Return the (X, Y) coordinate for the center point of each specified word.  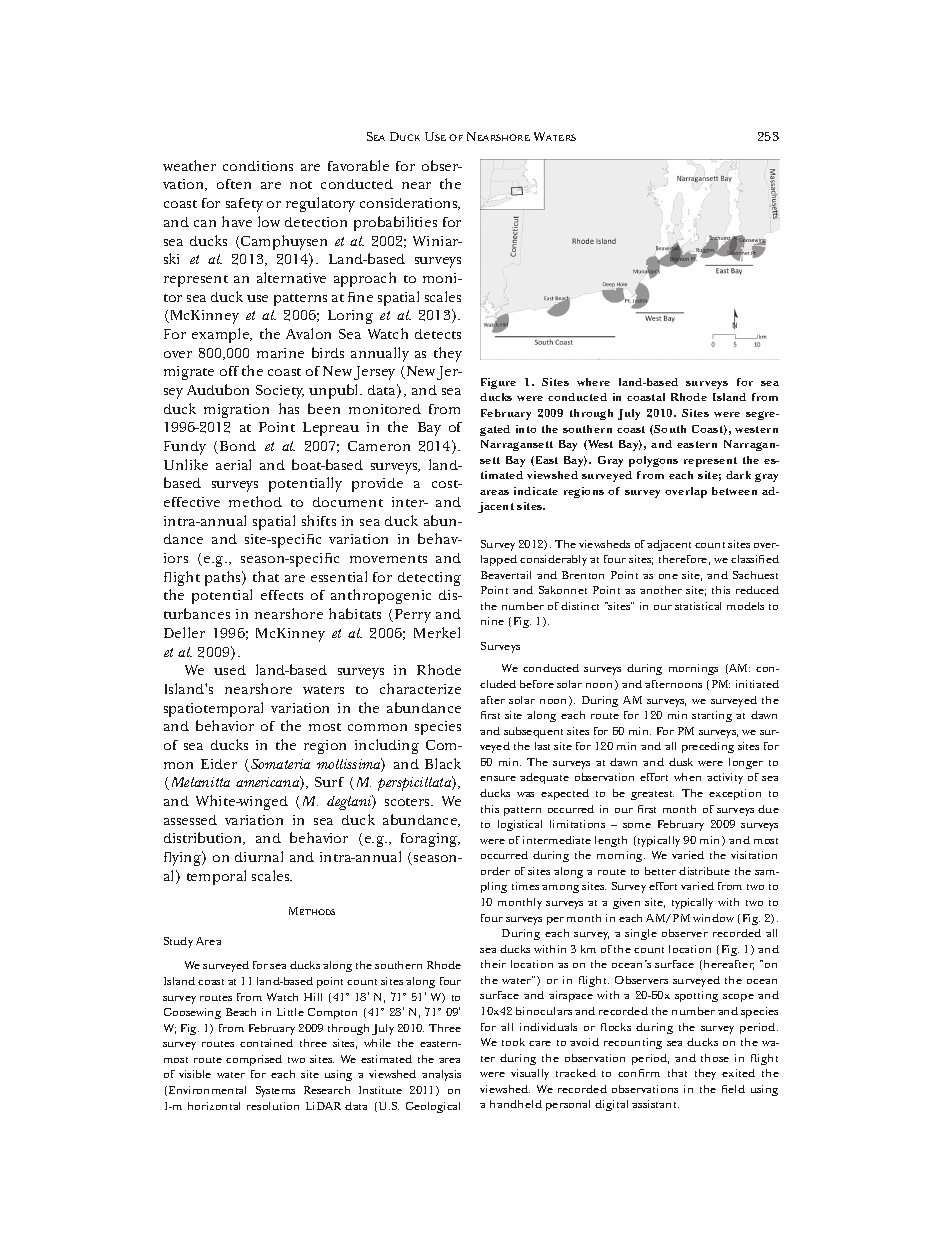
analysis (441, 1075)
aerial (233, 464)
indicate (536, 491)
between (734, 491)
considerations (410, 204)
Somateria (280, 764)
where (593, 382)
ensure (498, 778)
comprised (254, 1060)
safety (244, 205)
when (687, 777)
